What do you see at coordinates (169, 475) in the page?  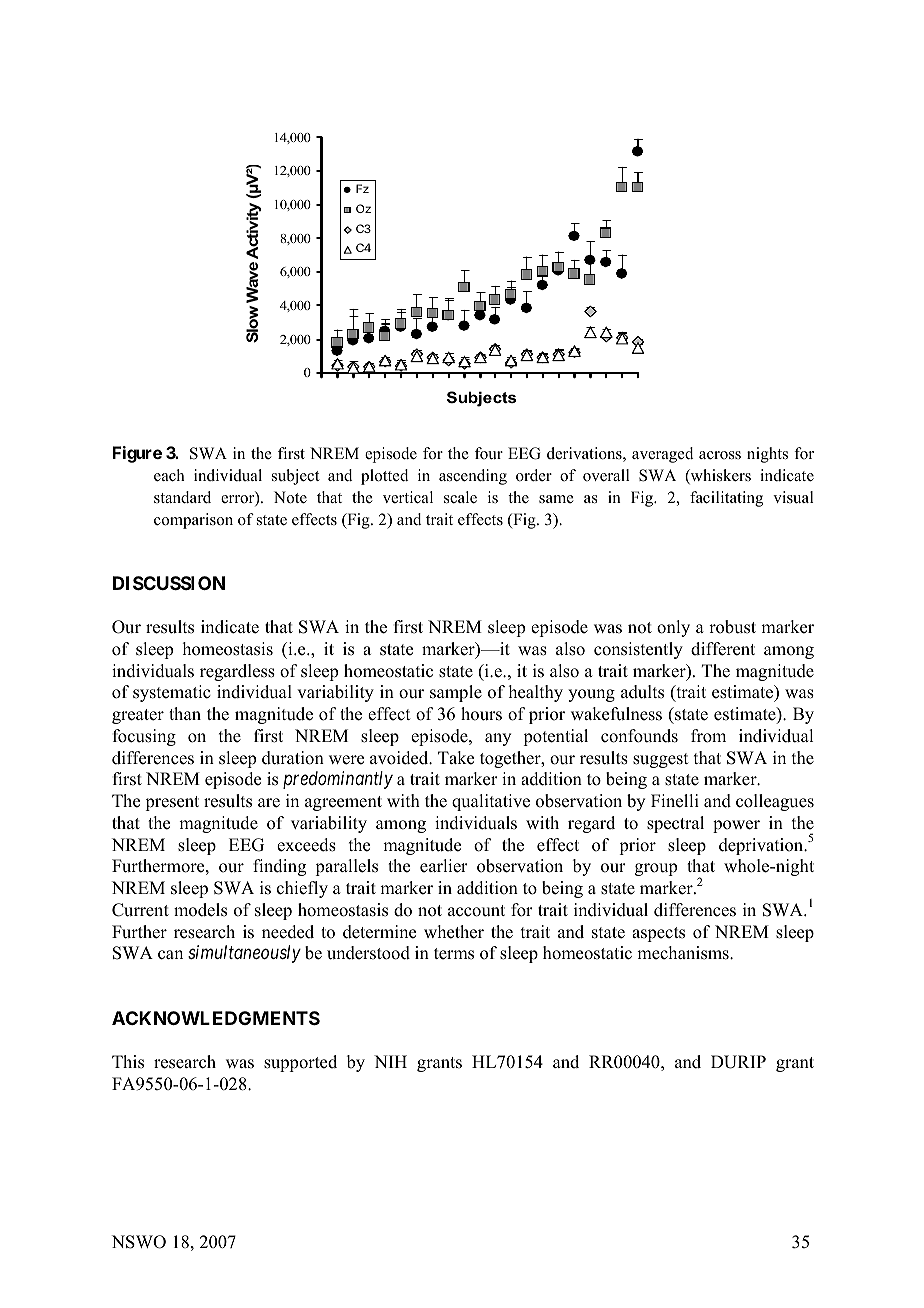 I see `each` at bounding box center [169, 475].
